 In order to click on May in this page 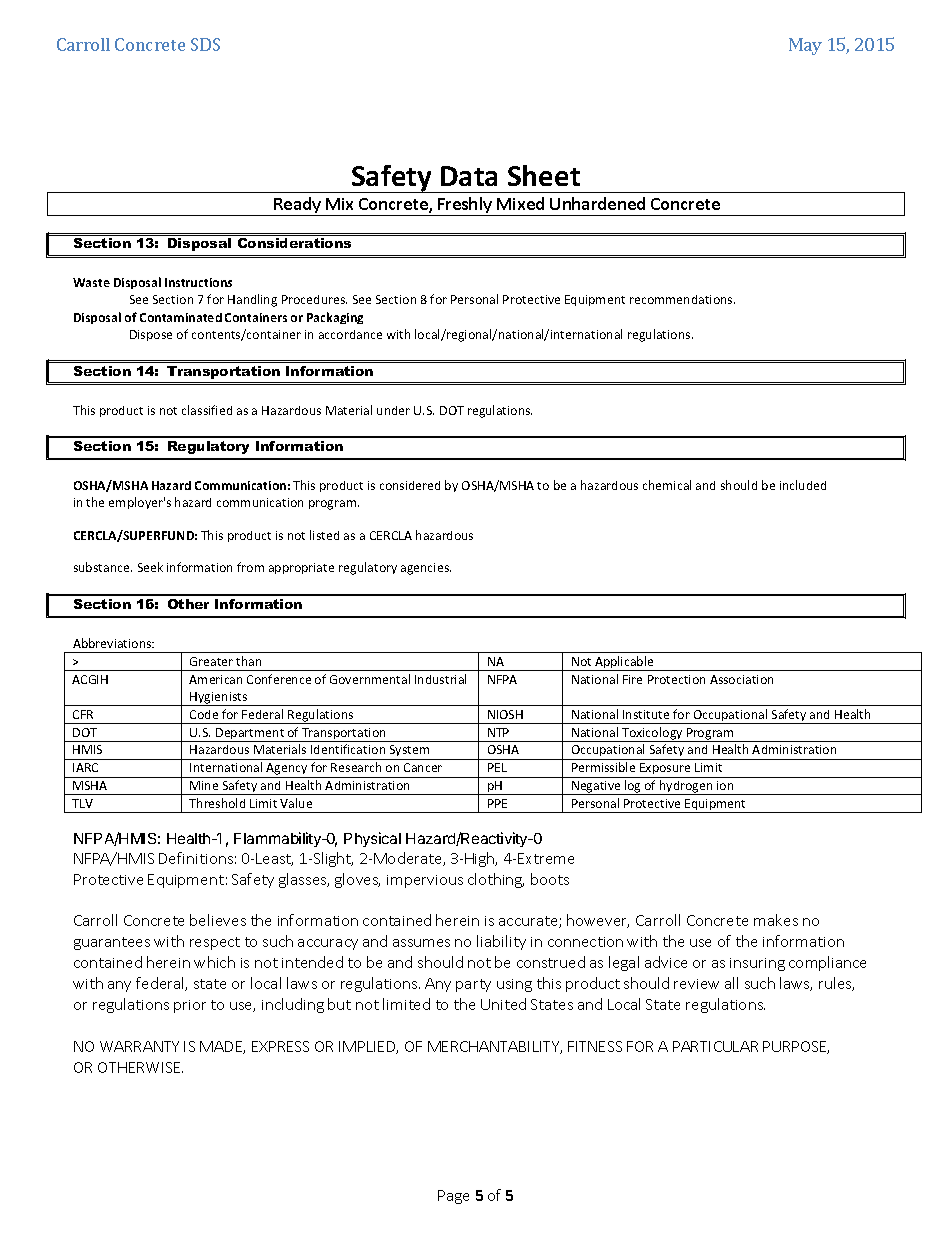, I will do `click(805, 46)`.
